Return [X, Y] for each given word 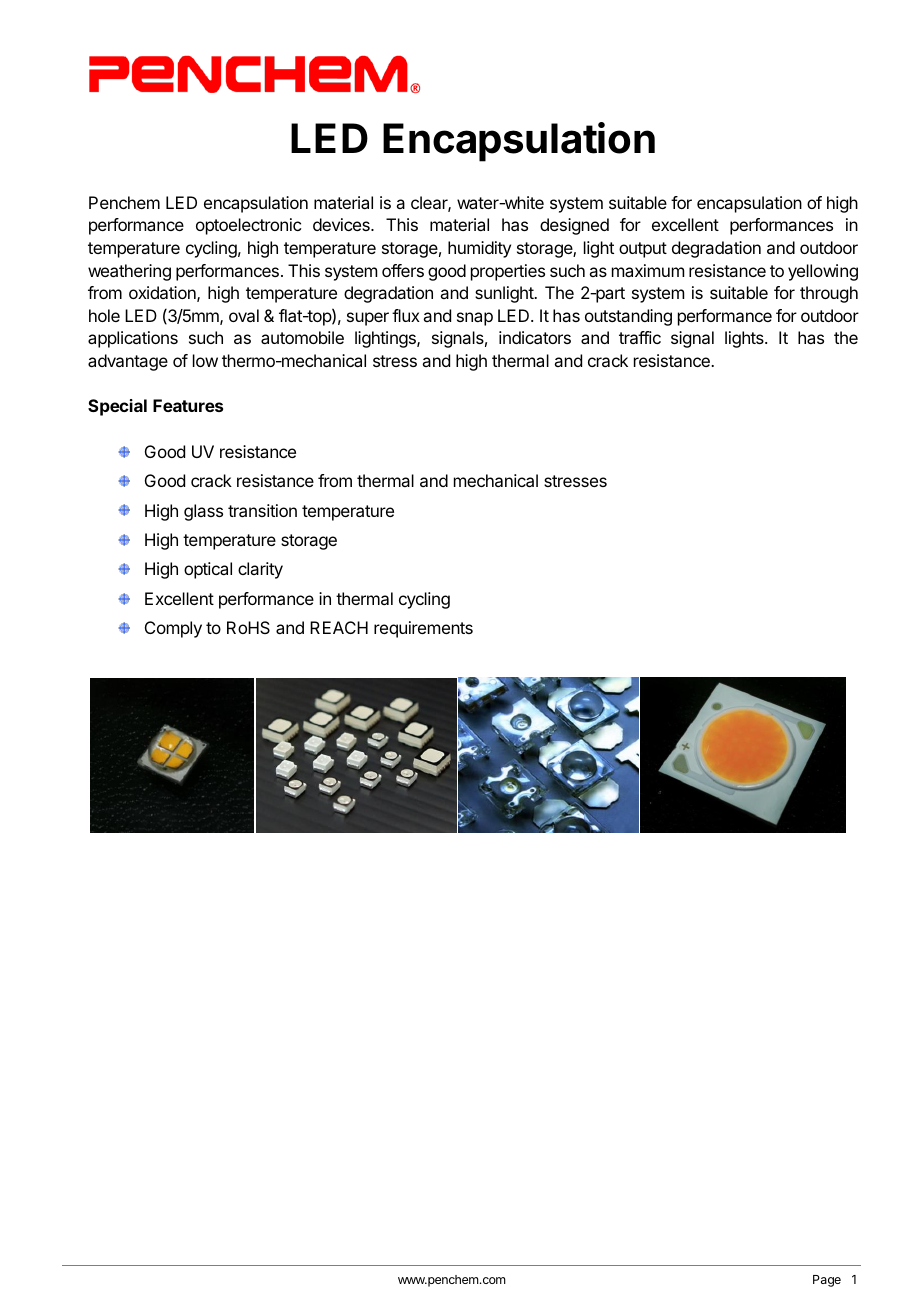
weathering [129, 272]
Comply [173, 629]
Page [827, 1281]
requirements [423, 629]
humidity [479, 249]
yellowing [823, 272]
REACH [339, 627]
